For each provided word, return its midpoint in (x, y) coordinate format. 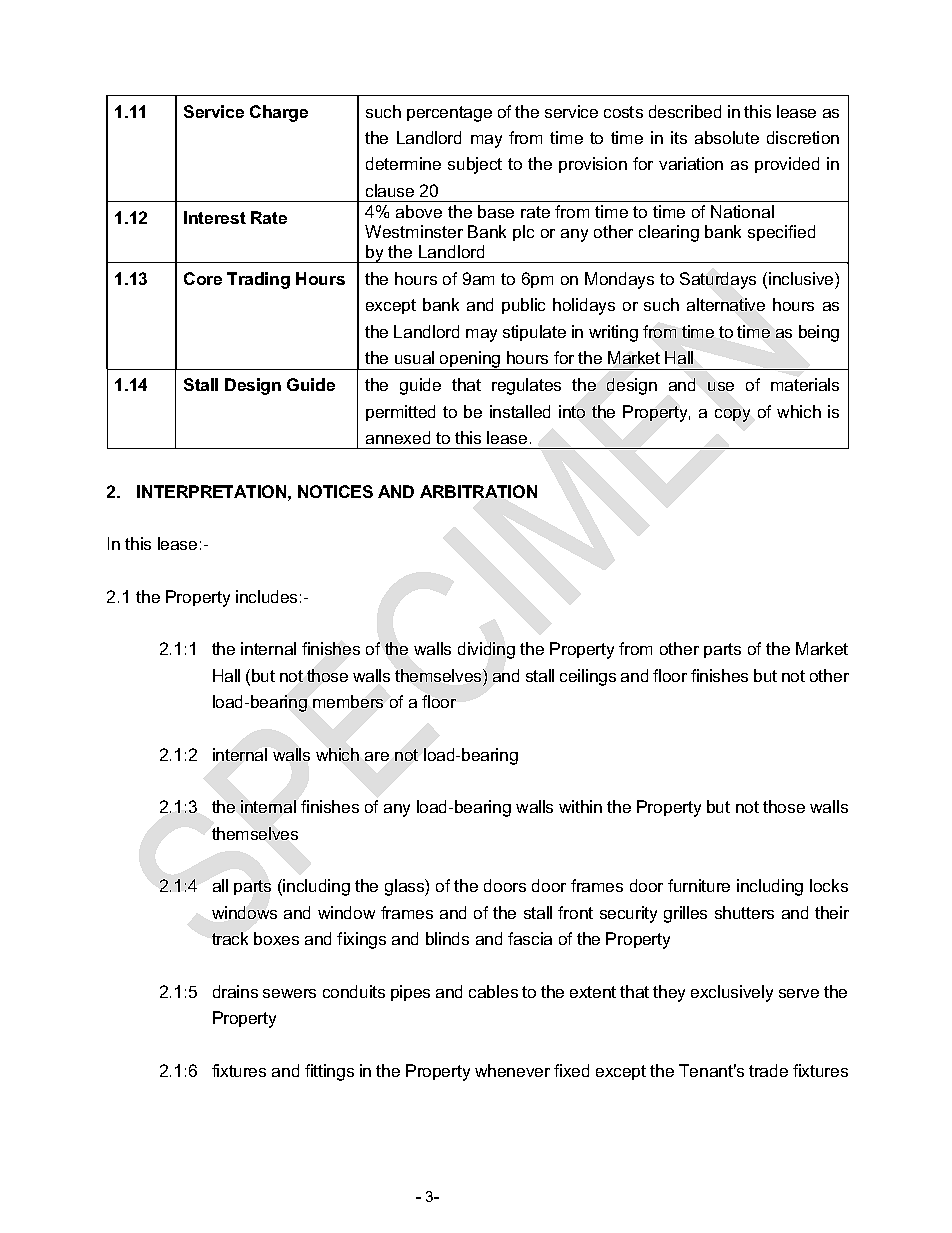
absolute (727, 137)
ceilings (588, 677)
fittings (329, 1072)
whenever (512, 1070)
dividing (486, 650)
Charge (279, 113)
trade (768, 1070)
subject (475, 165)
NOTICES (335, 491)
